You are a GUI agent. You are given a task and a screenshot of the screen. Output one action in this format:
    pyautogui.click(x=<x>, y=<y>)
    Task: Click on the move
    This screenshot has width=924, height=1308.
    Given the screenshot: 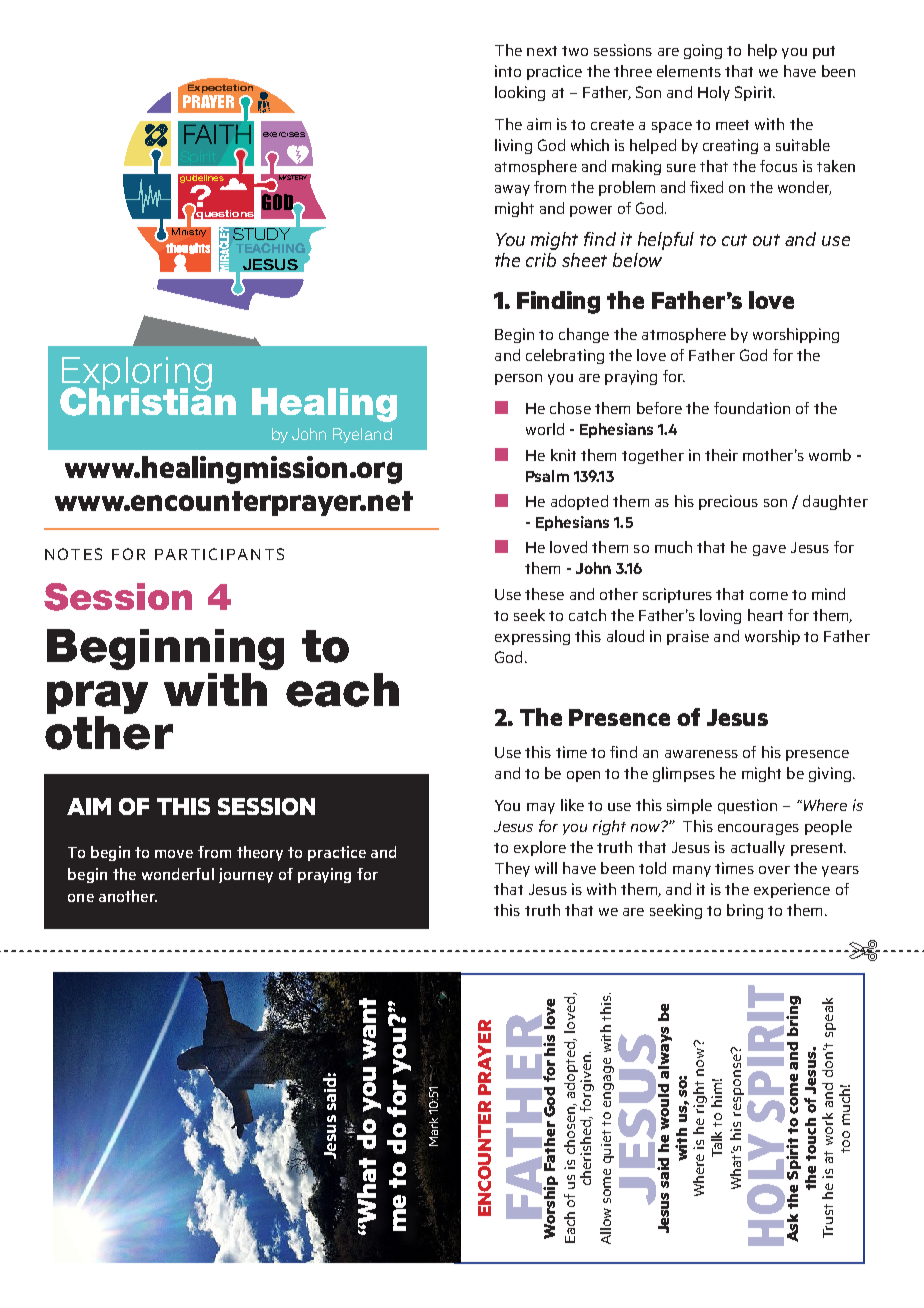 What is the action you would take?
    pyautogui.click(x=174, y=854)
